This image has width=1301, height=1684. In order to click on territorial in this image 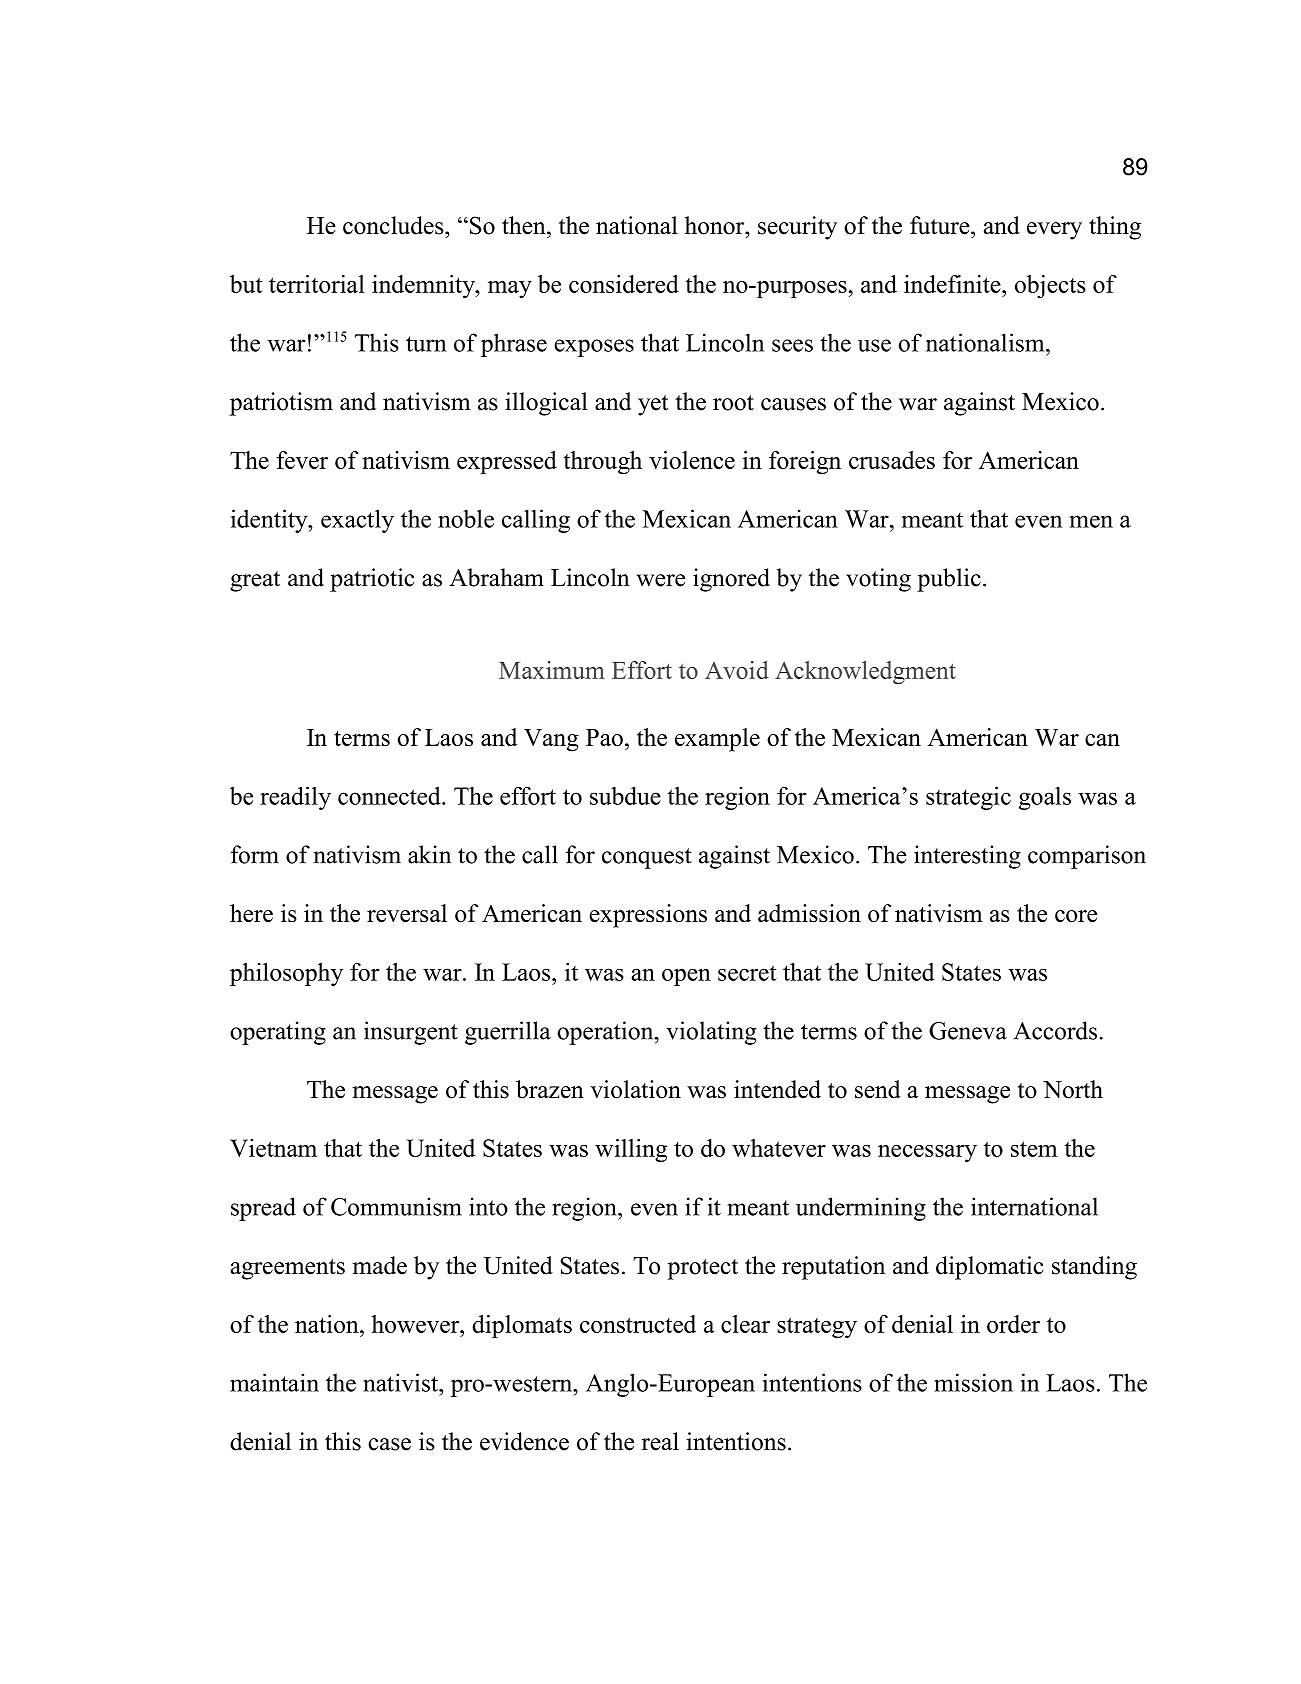, I will do `click(317, 284)`.
